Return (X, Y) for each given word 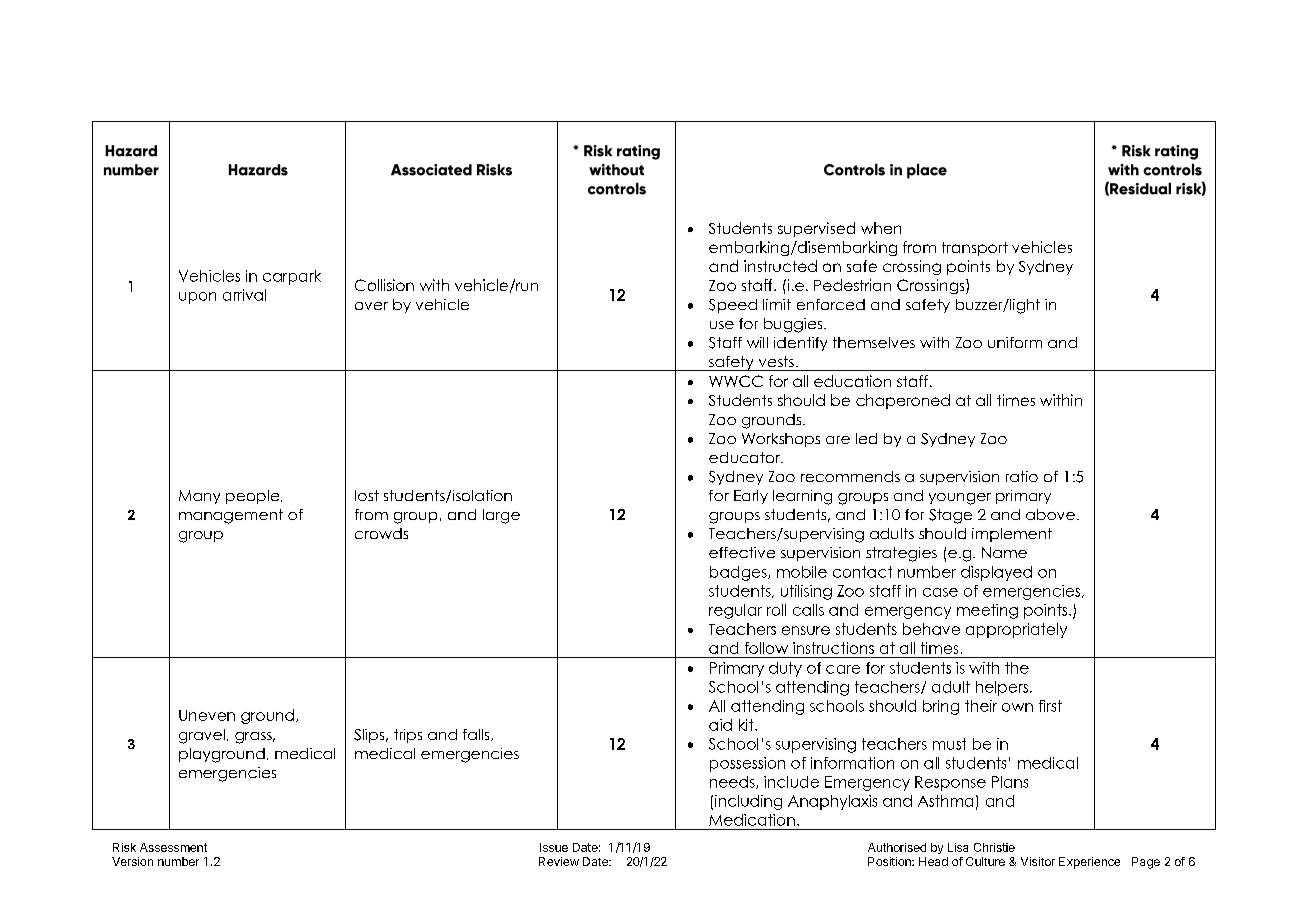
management (231, 516)
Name (1004, 552)
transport (975, 249)
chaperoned (903, 401)
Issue (554, 847)
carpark (292, 277)
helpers (1003, 688)
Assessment (173, 847)
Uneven (207, 715)
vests (776, 361)
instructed (780, 266)
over (371, 306)
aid (720, 725)
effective (742, 552)
